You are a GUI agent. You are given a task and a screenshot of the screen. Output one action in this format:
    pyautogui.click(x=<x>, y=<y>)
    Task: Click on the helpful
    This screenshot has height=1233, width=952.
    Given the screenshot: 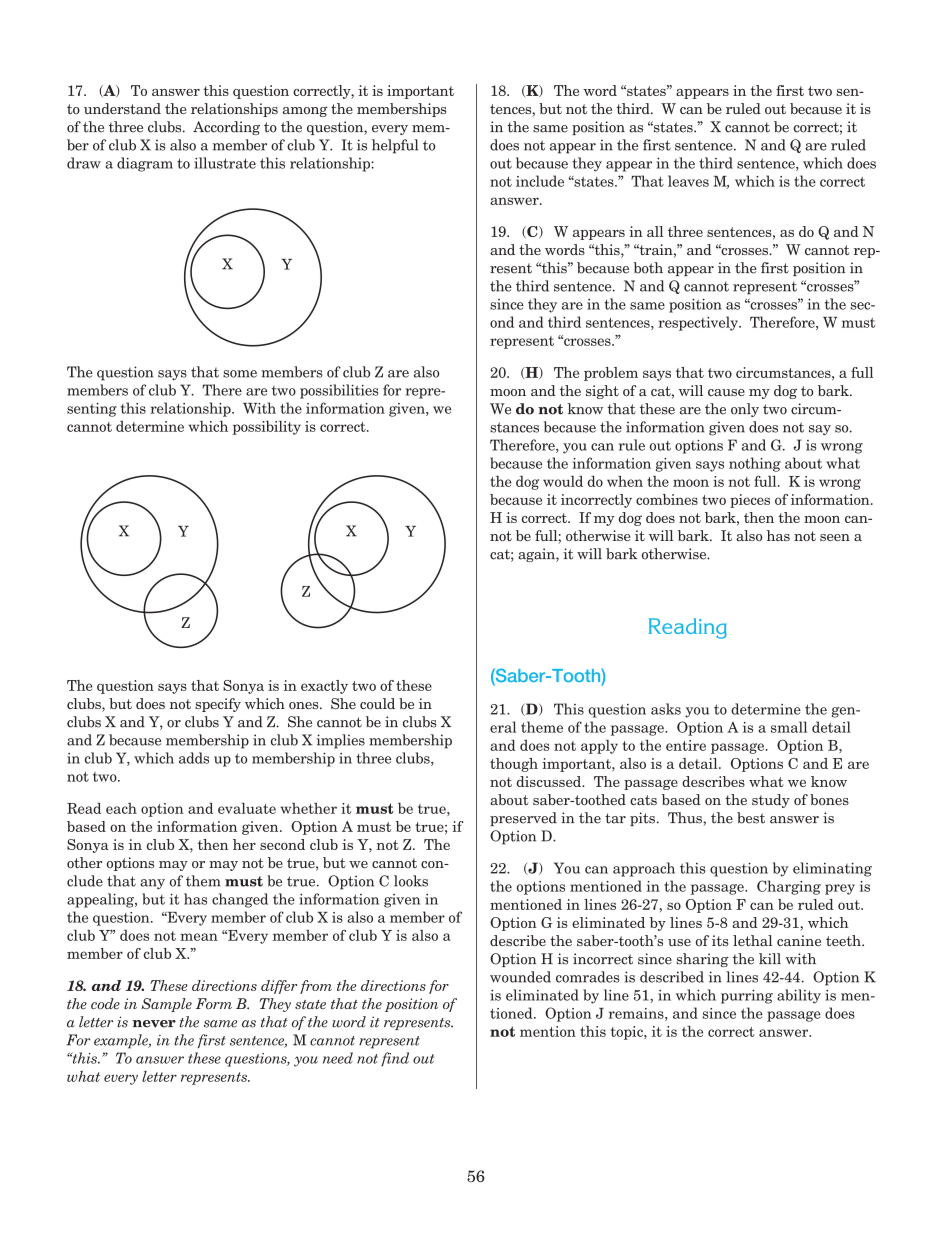 What is the action you would take?
    pyautogui.click(x=395, y=146)
